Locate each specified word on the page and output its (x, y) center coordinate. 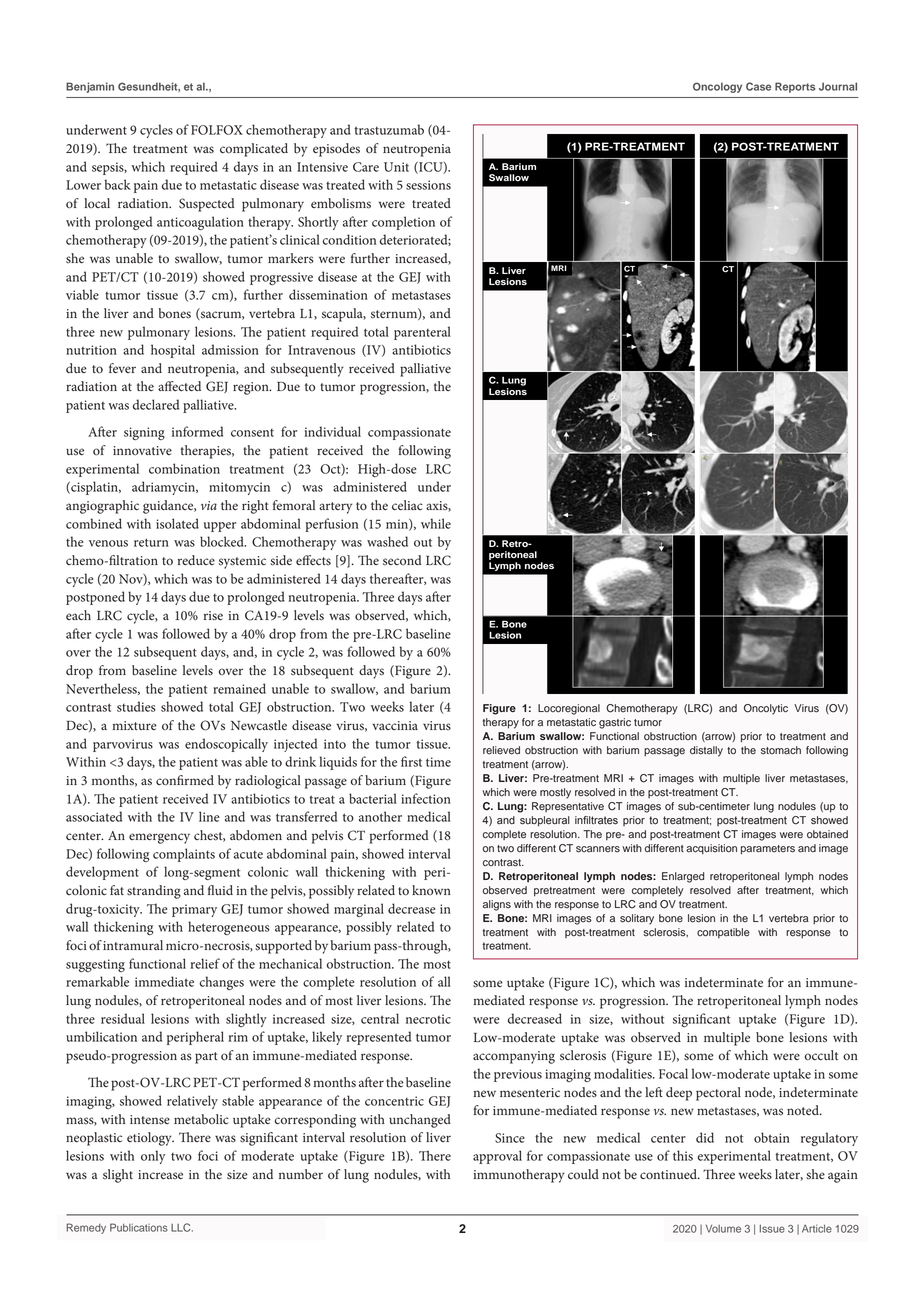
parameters (768, 850)
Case (758, 86)
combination (184, 468)
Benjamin (90, 87)
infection (426, 798)
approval (497, 1157)
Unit (396, 167)
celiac (407, 505)
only (153, 1157)
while (436, 523)
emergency (159, 838)
